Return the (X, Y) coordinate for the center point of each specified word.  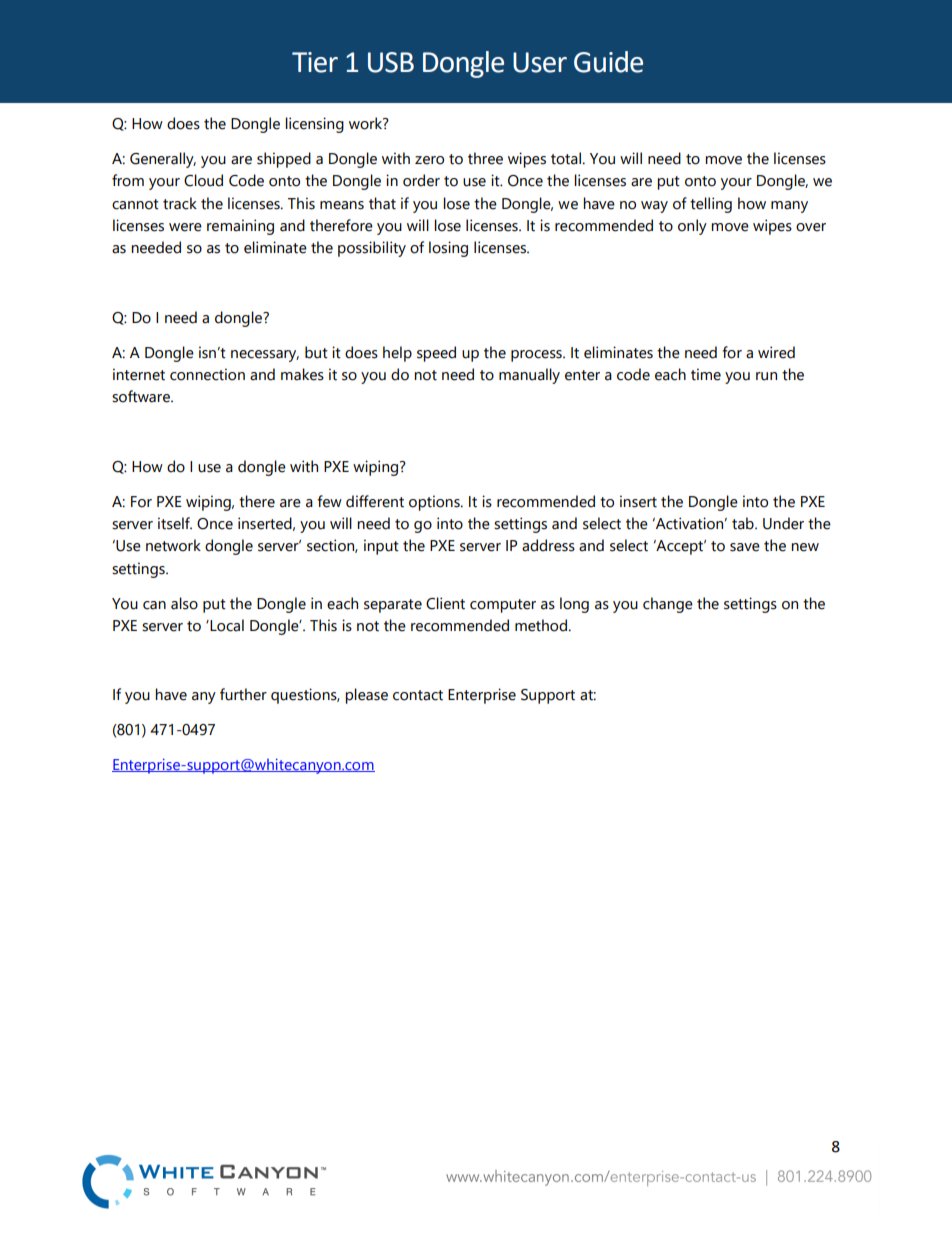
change (668, 605)
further (243, 694)
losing (448, 249)
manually (529, 376)
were (185, 227)
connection (207, 374)
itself (175, 523)
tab (744, 523)
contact (418, 695)
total (567, 158)
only (692, 227)
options (435, 503)
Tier (315, 62)
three (485, 158)
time (706, 374)
